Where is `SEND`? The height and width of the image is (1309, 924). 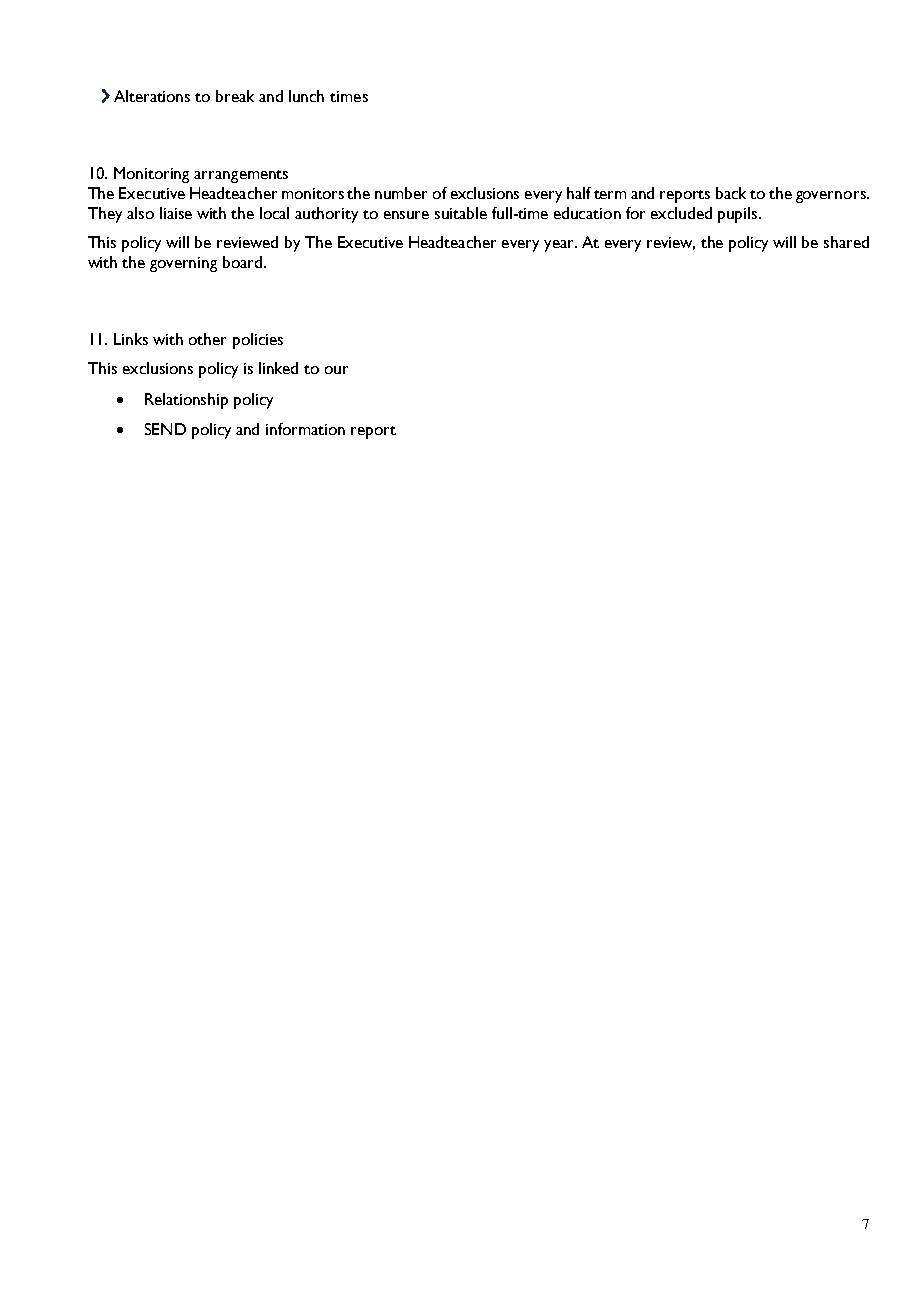 SEND is located at coordinates (165, 429).
